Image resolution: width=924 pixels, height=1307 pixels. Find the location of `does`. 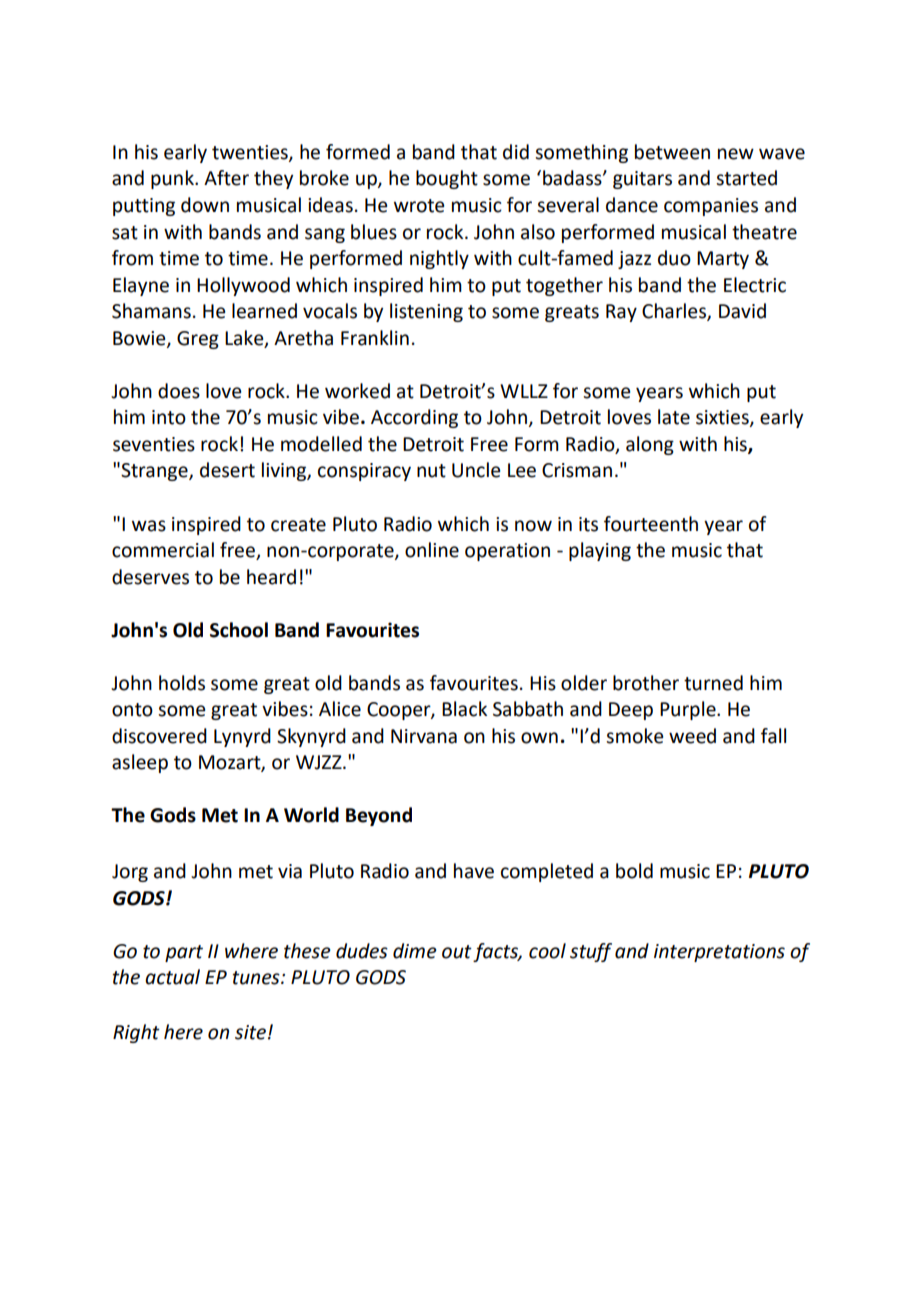

does is located at coordinates (179, 391).
